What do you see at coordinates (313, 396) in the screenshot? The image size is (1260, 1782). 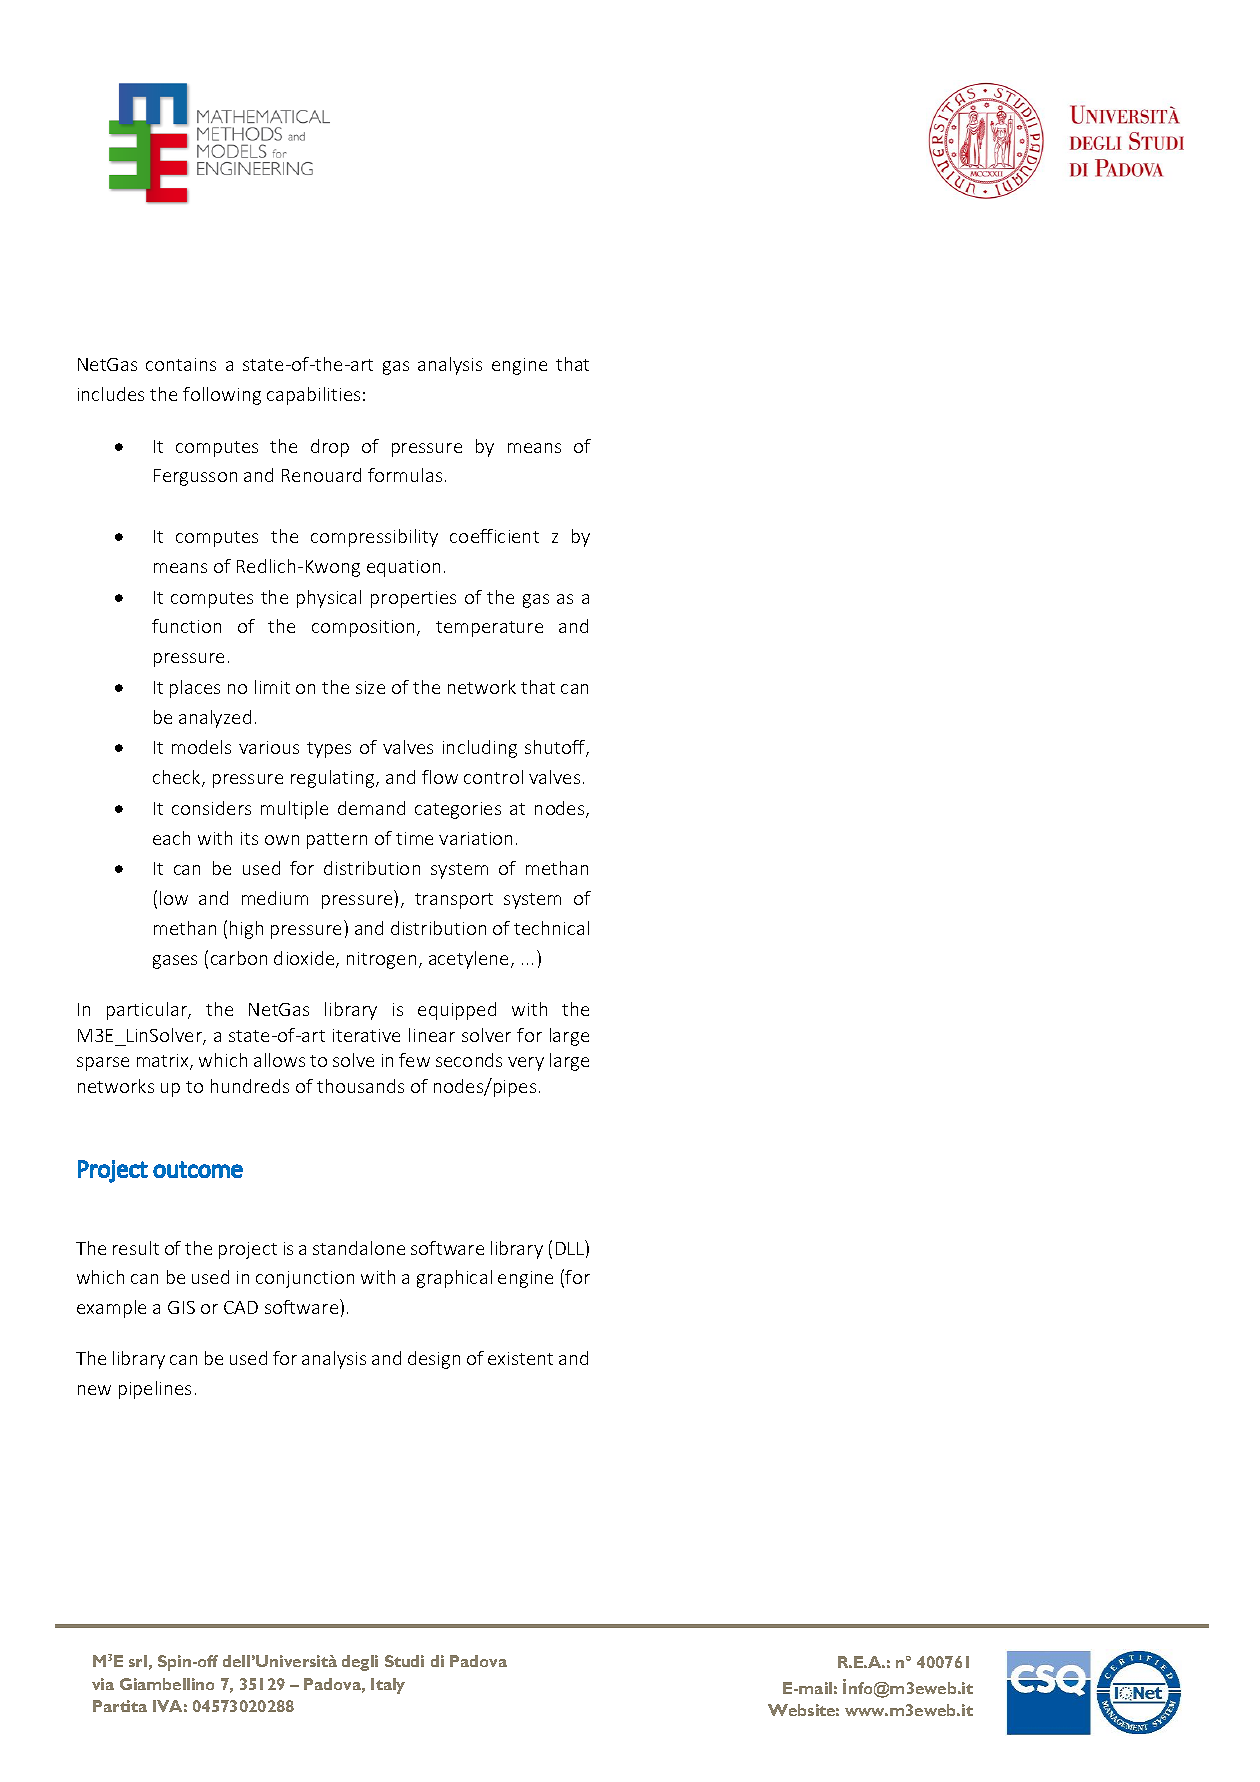 I see `capabilities` at bounding box center [313, 396].
